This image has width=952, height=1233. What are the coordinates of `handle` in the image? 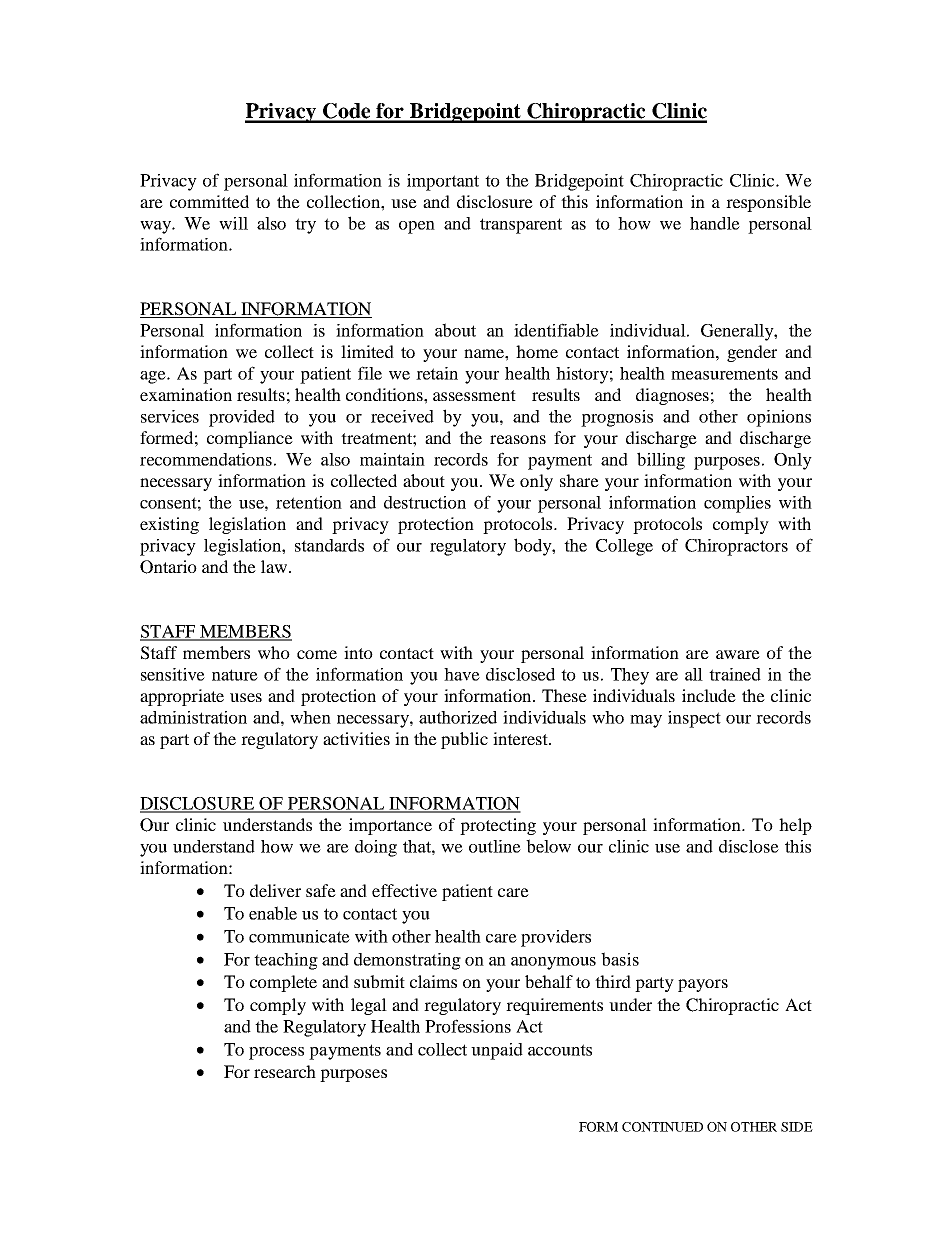 It's located at (715, 223).
